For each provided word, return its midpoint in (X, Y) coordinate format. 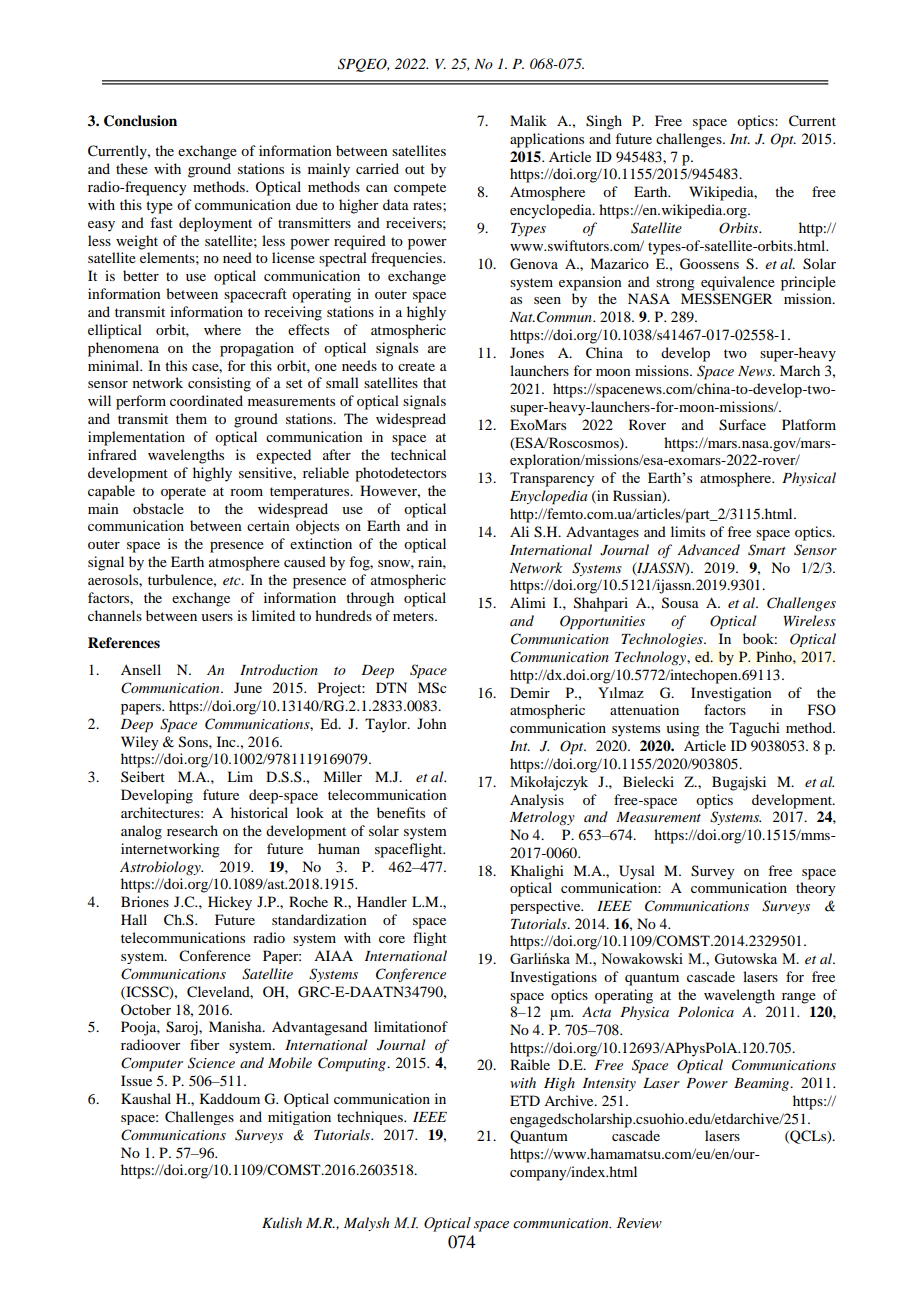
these (132, 168)
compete (420, 189)
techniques (371, 1118)
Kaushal (146, 1098)
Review (639, 1223)
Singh (604, 122)
